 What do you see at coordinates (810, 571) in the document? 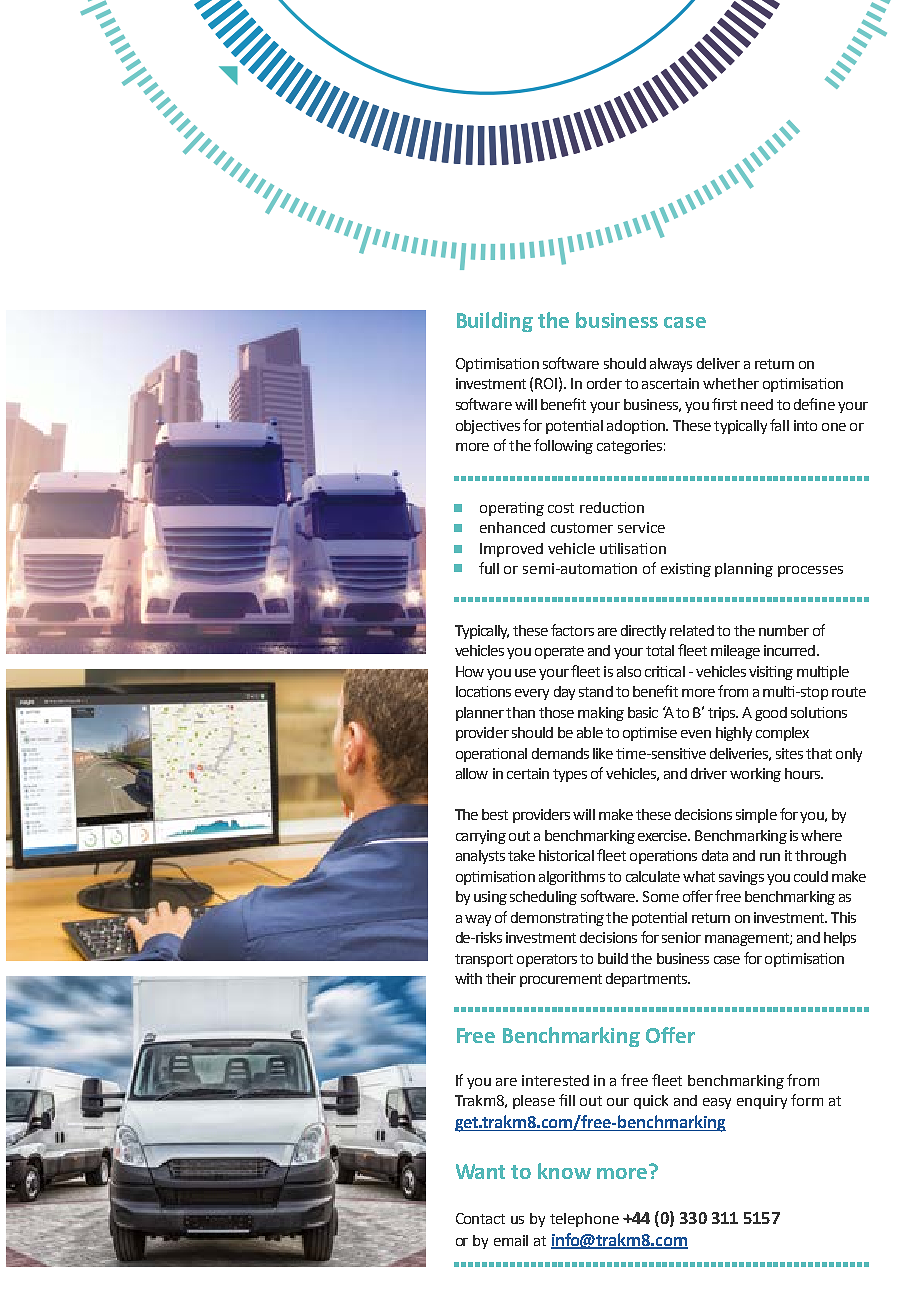
I see `processes` at bounding box center [810, 571].
